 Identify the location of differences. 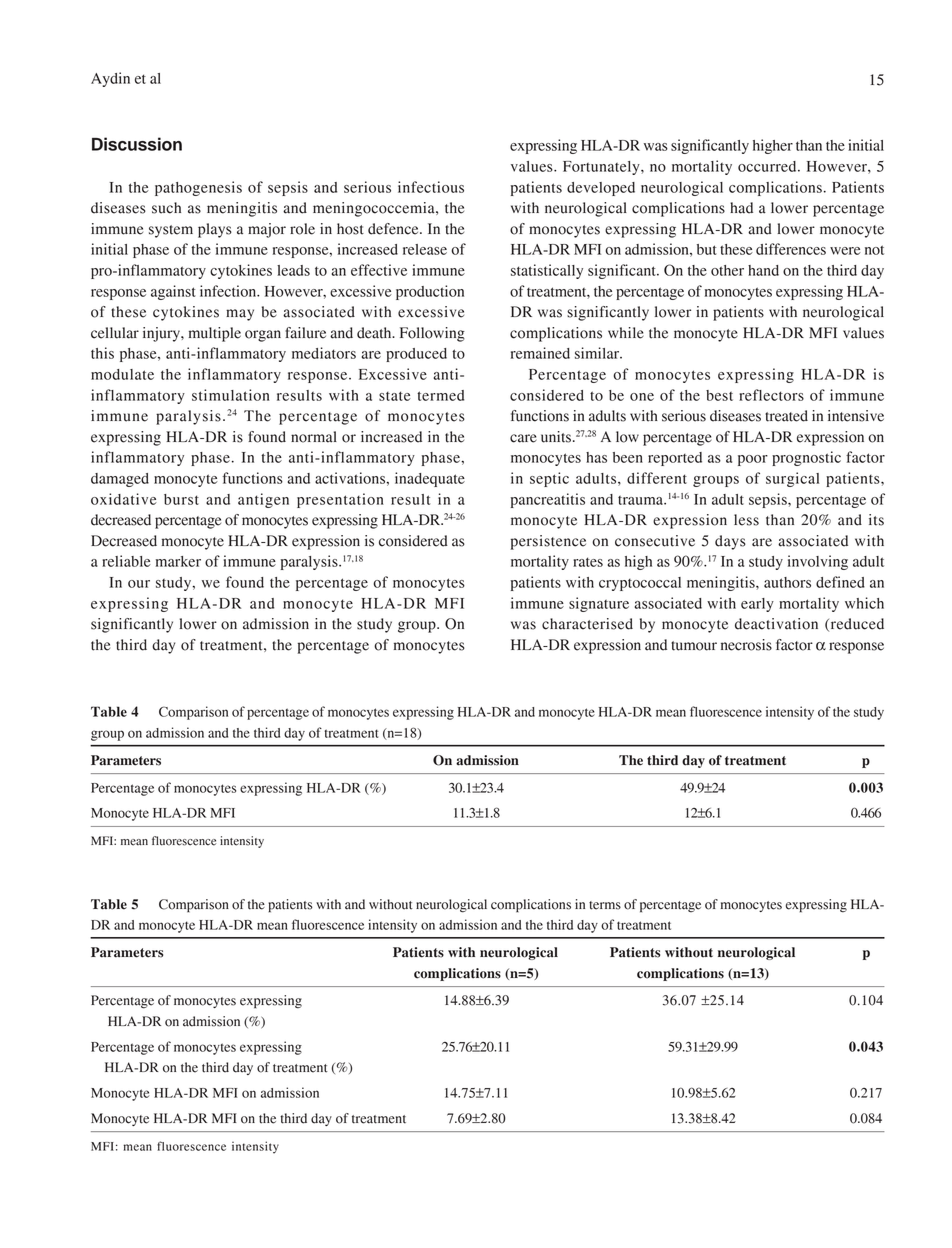
(791, 249).
